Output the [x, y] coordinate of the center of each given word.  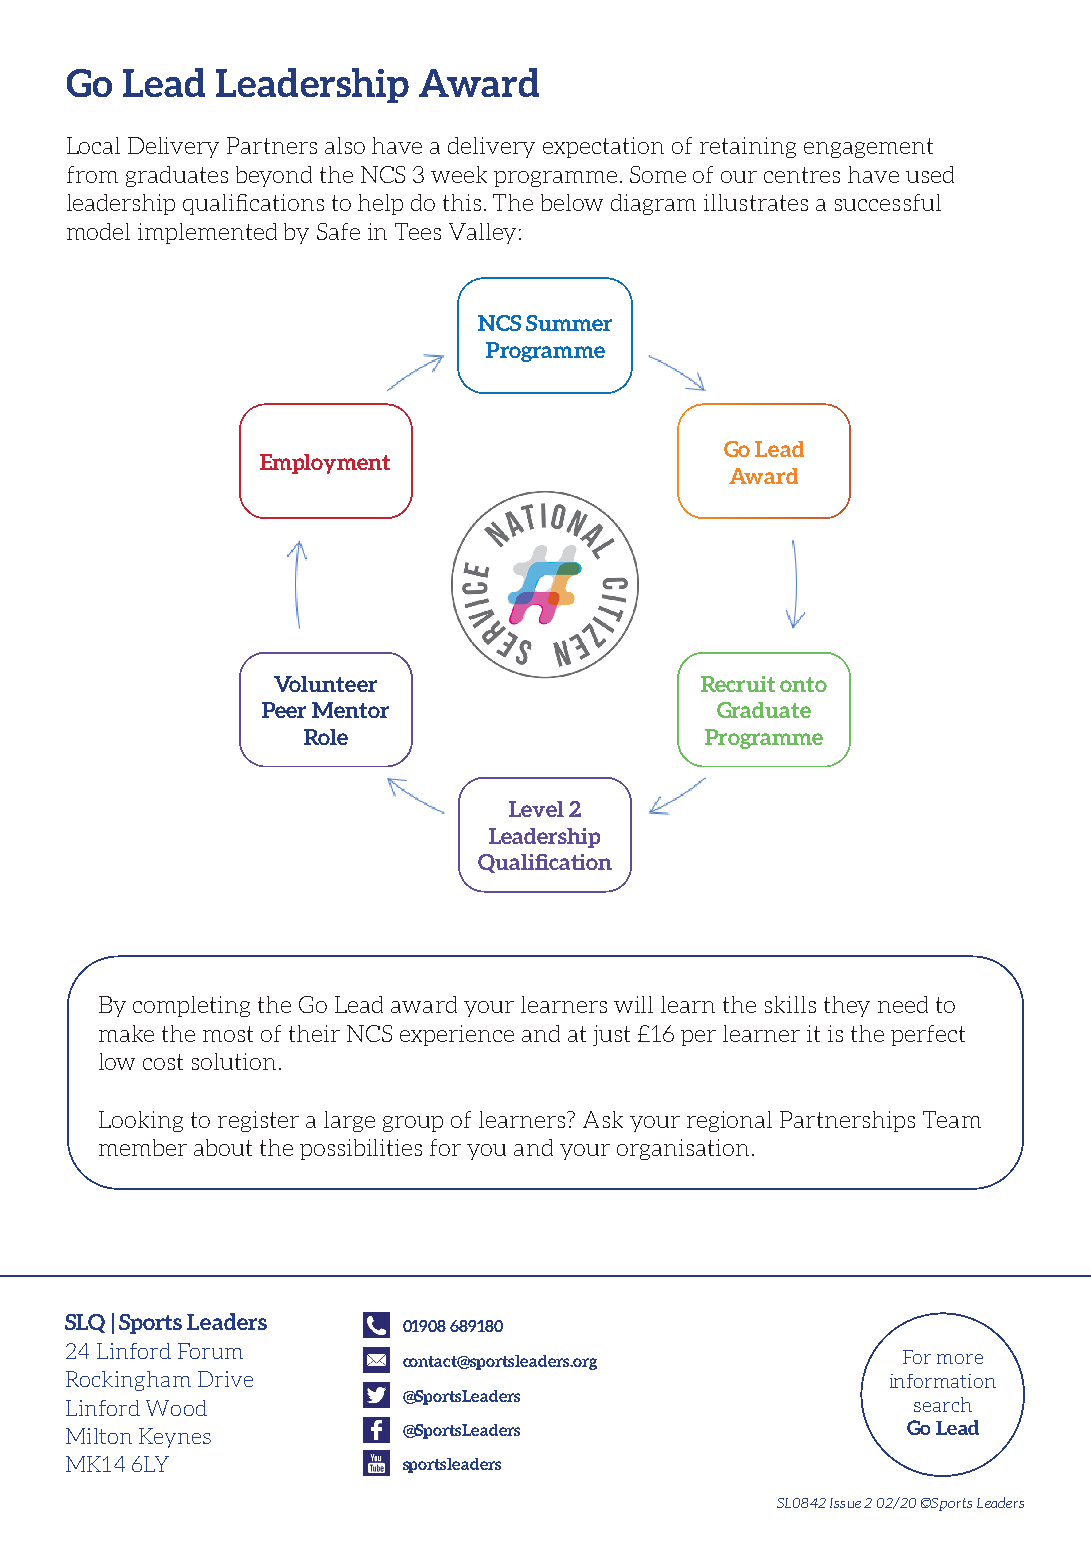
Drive [225, 1379]
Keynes [175, 1438]
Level [536, 809]
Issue [845, 1503]
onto [803, 684]
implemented [207, 233]
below [572, 202]
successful [888, 202]
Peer [284, 710]
